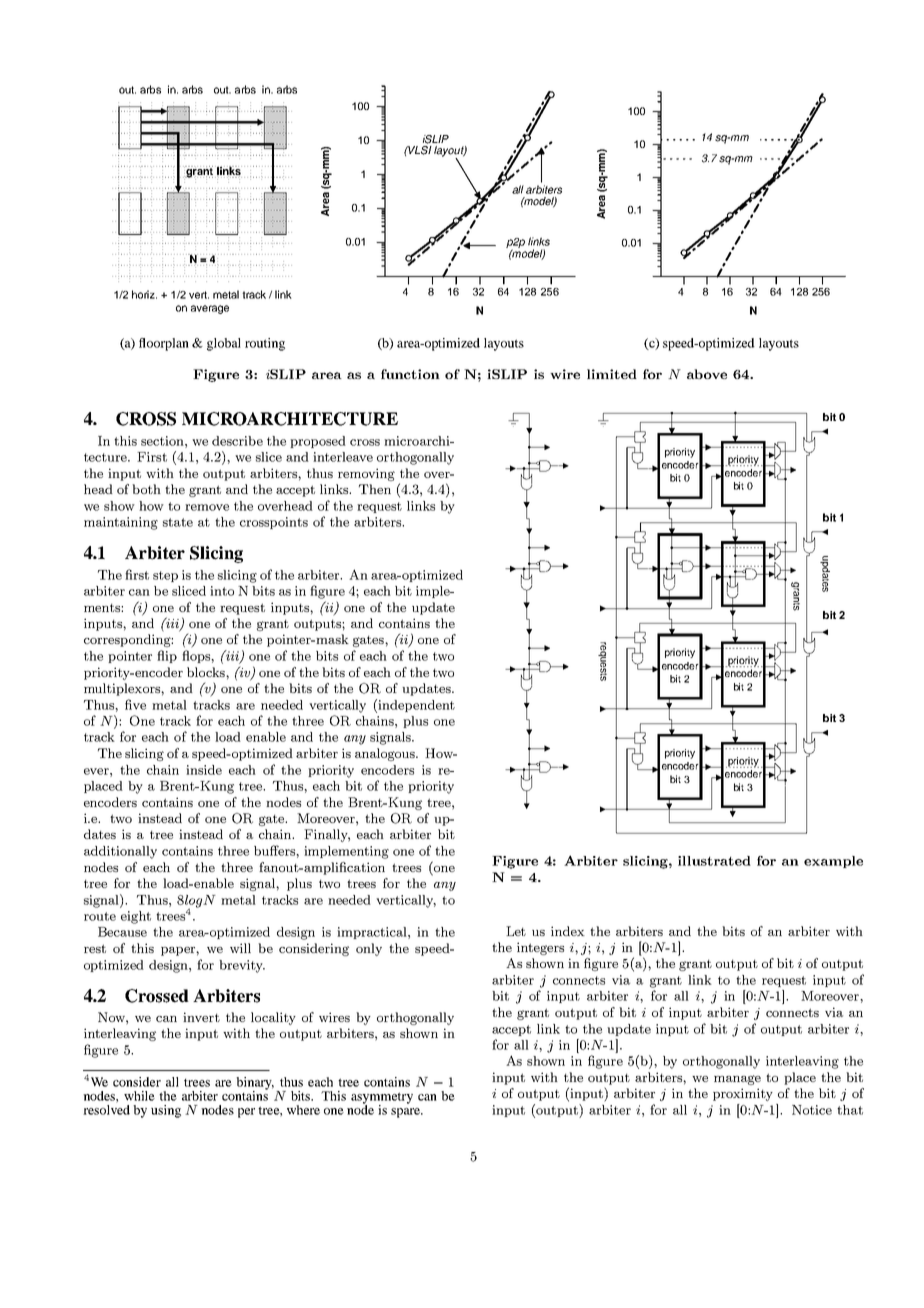 The width and height of the screenshot is (924, 1308). What do you see at coordinates (375, 489) in the screenshot?
I see `Then` at bounding box center [375, 489].
